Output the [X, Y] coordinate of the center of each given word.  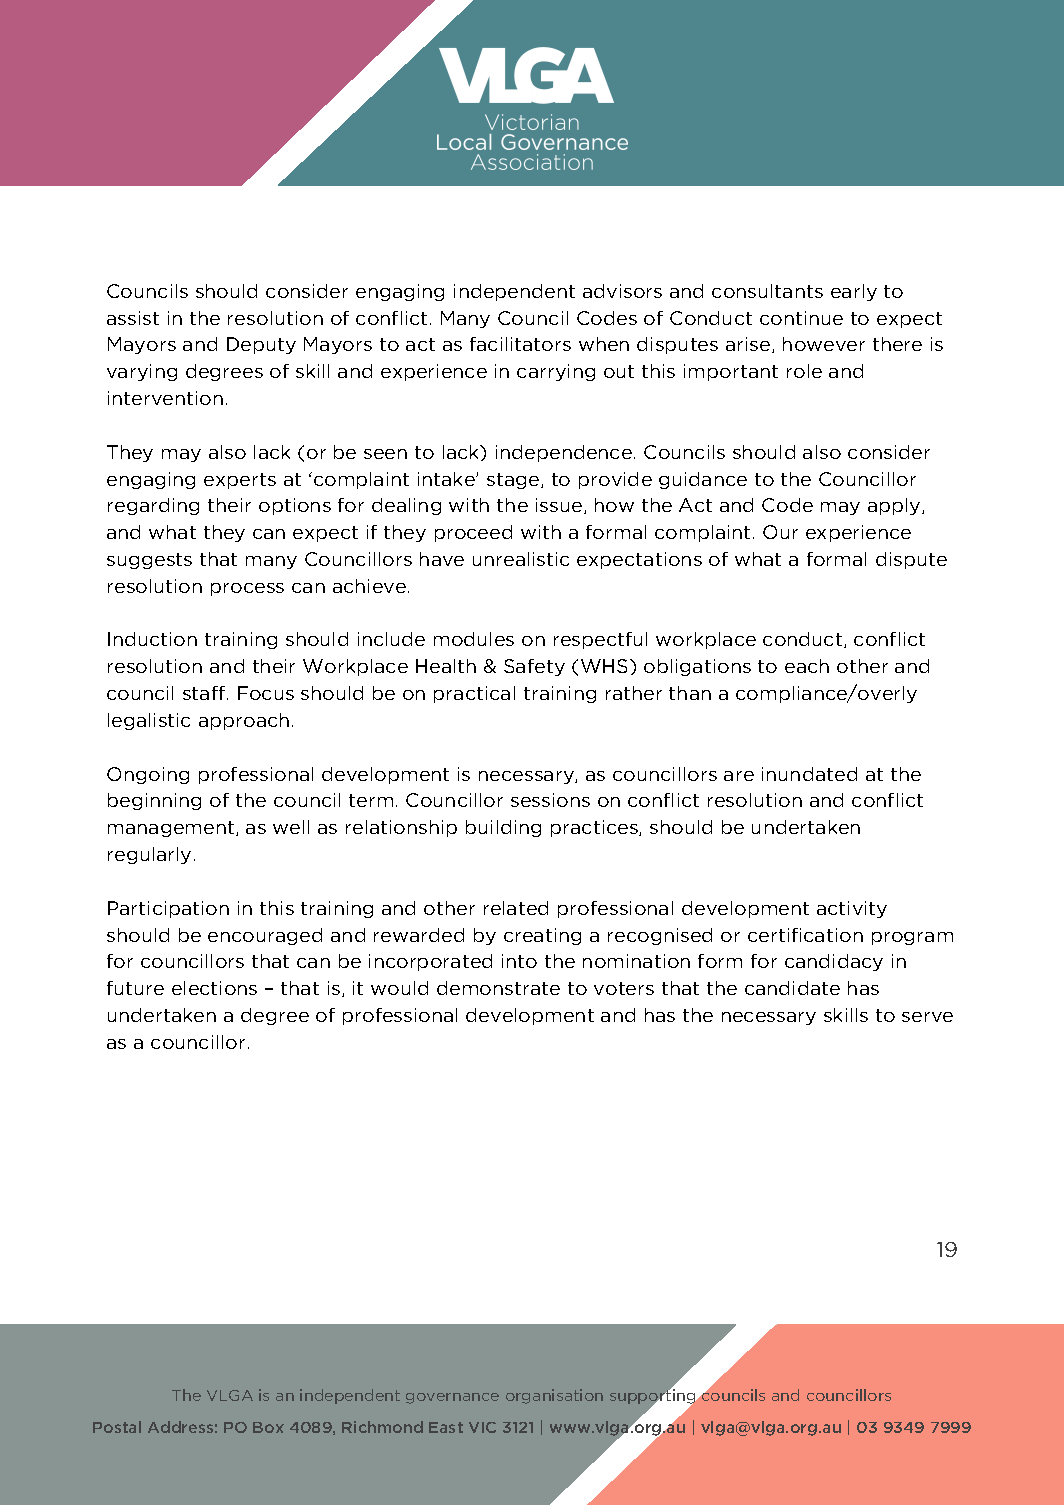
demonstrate [498, 988]
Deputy [261, 345]
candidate [792, 988]
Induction [152, 639]
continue [801, 318]
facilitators [520, 344]
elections [214, 988]
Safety [534, 667]
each [807, 666]
